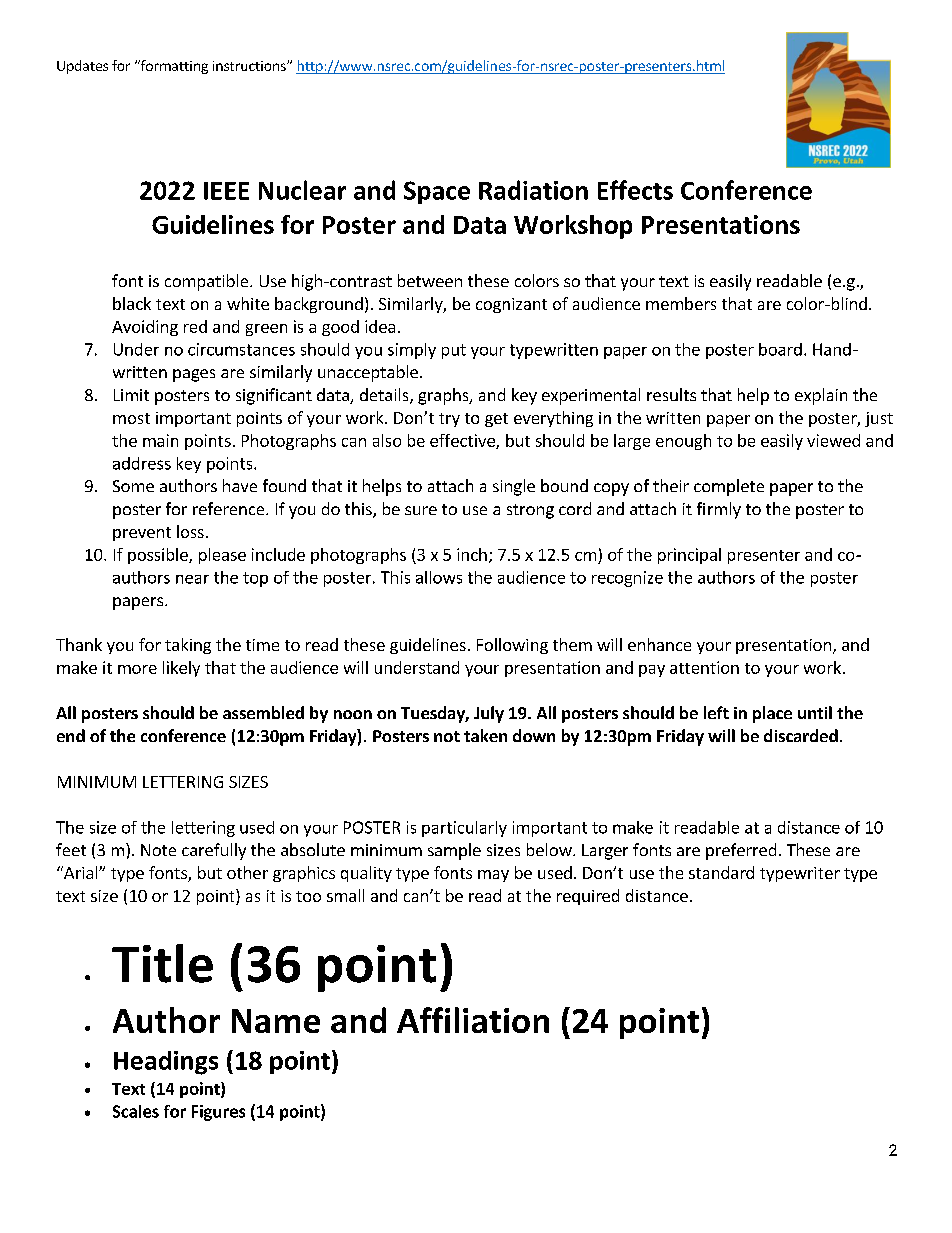 Image resolution: width=952 pixels, height=1233 pixels. What do you see at coordinates (159, 556) in the screenshot?
I see `possible` at bounding box center [159, 556].
